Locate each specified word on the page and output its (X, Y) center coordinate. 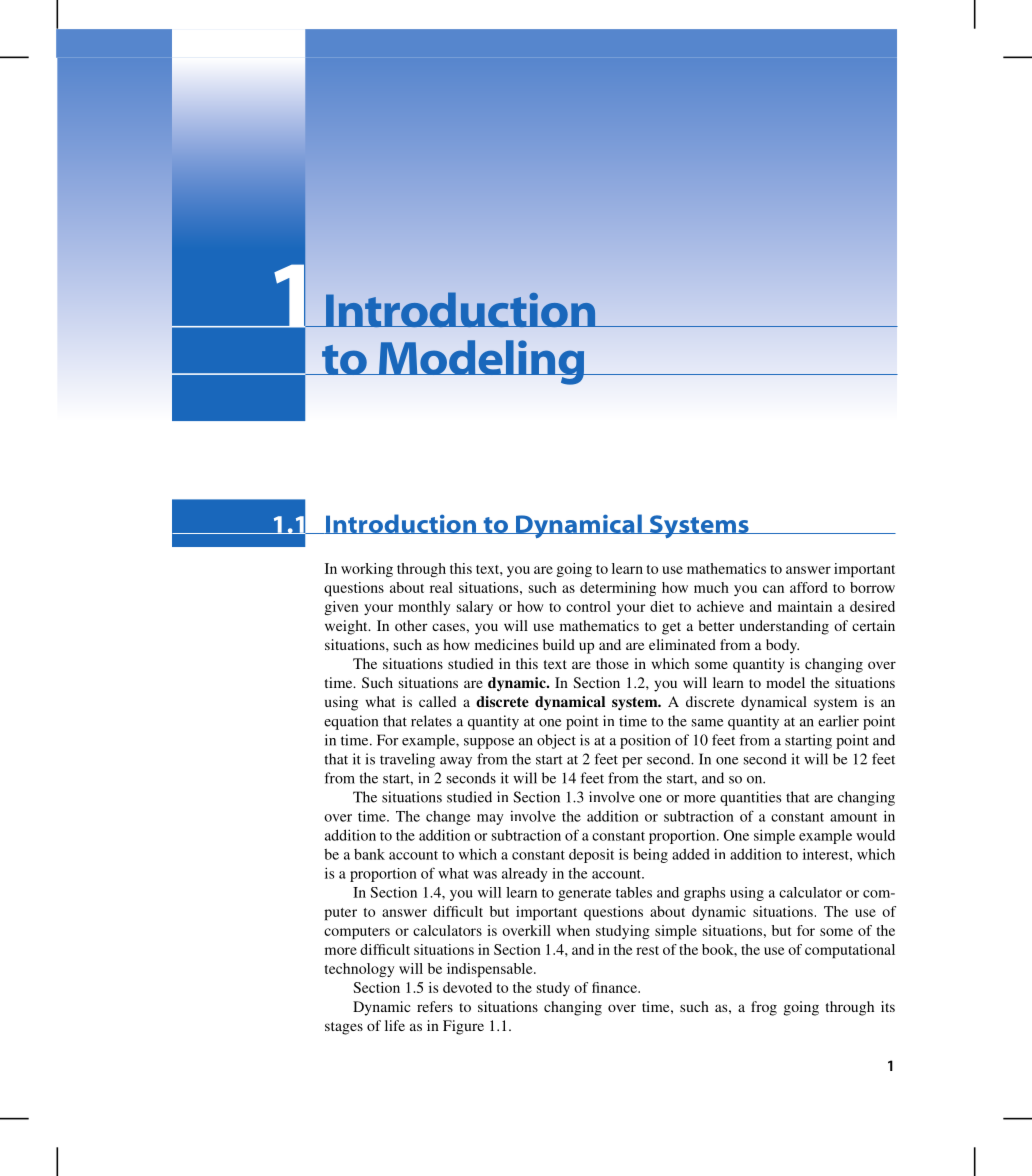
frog (764, 1008)
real (441, 587)
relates (431, 721)
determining (618, 589)
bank (369, 854)
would (875, 835)
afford (808, 587)
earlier (838, 721)
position (645, 741)
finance (615, 987)
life (395, 1025)
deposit (591, 856)
